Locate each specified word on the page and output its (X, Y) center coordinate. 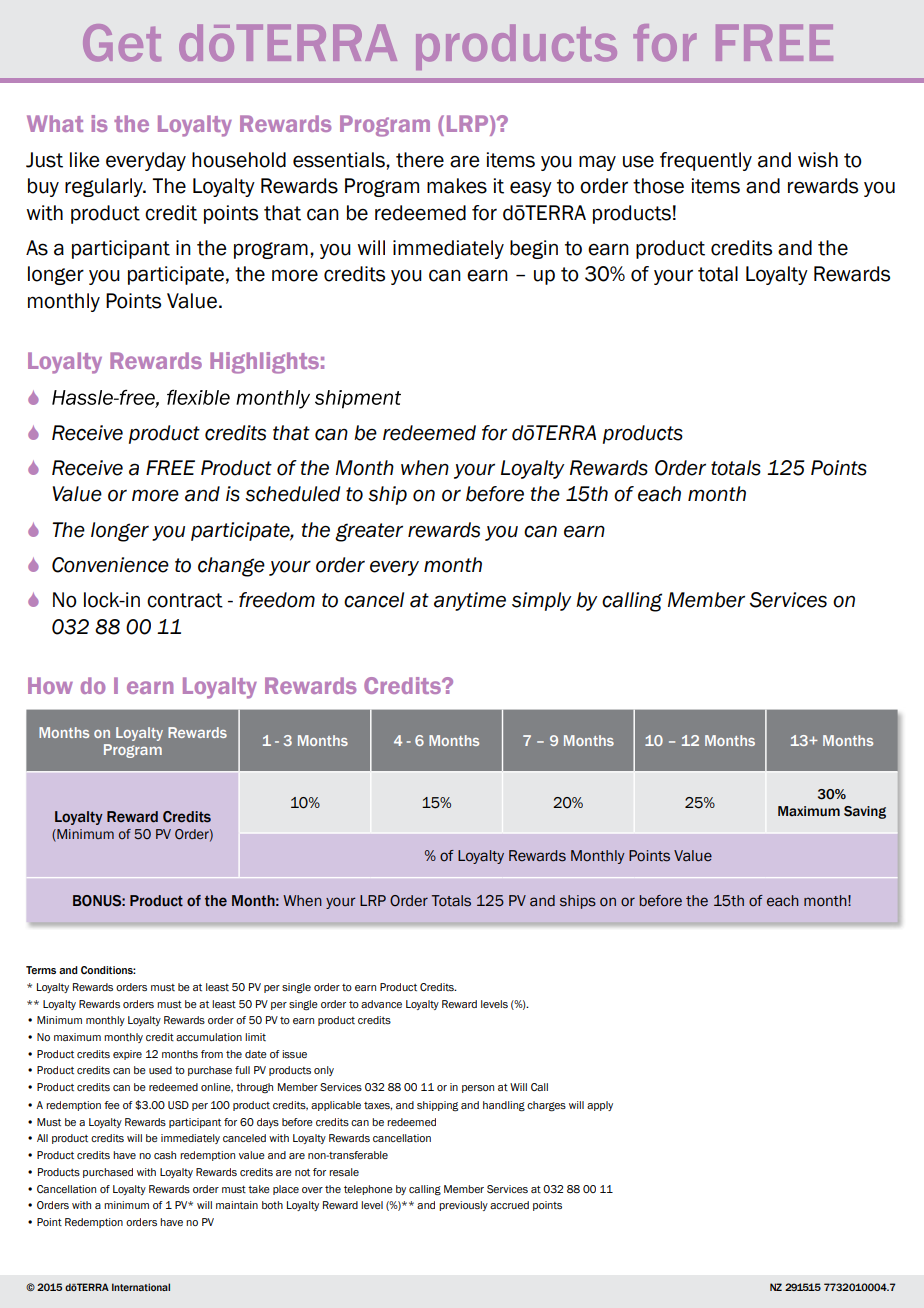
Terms (41, 970)
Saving (865, 812)
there (420, 160)
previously (463, 1206)
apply (600, 1106)
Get (122, 43)
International (141, 1287)
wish (818, 160)
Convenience (110, 565)
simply (541, 601)
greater (369, 532)
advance (381, 1004)
